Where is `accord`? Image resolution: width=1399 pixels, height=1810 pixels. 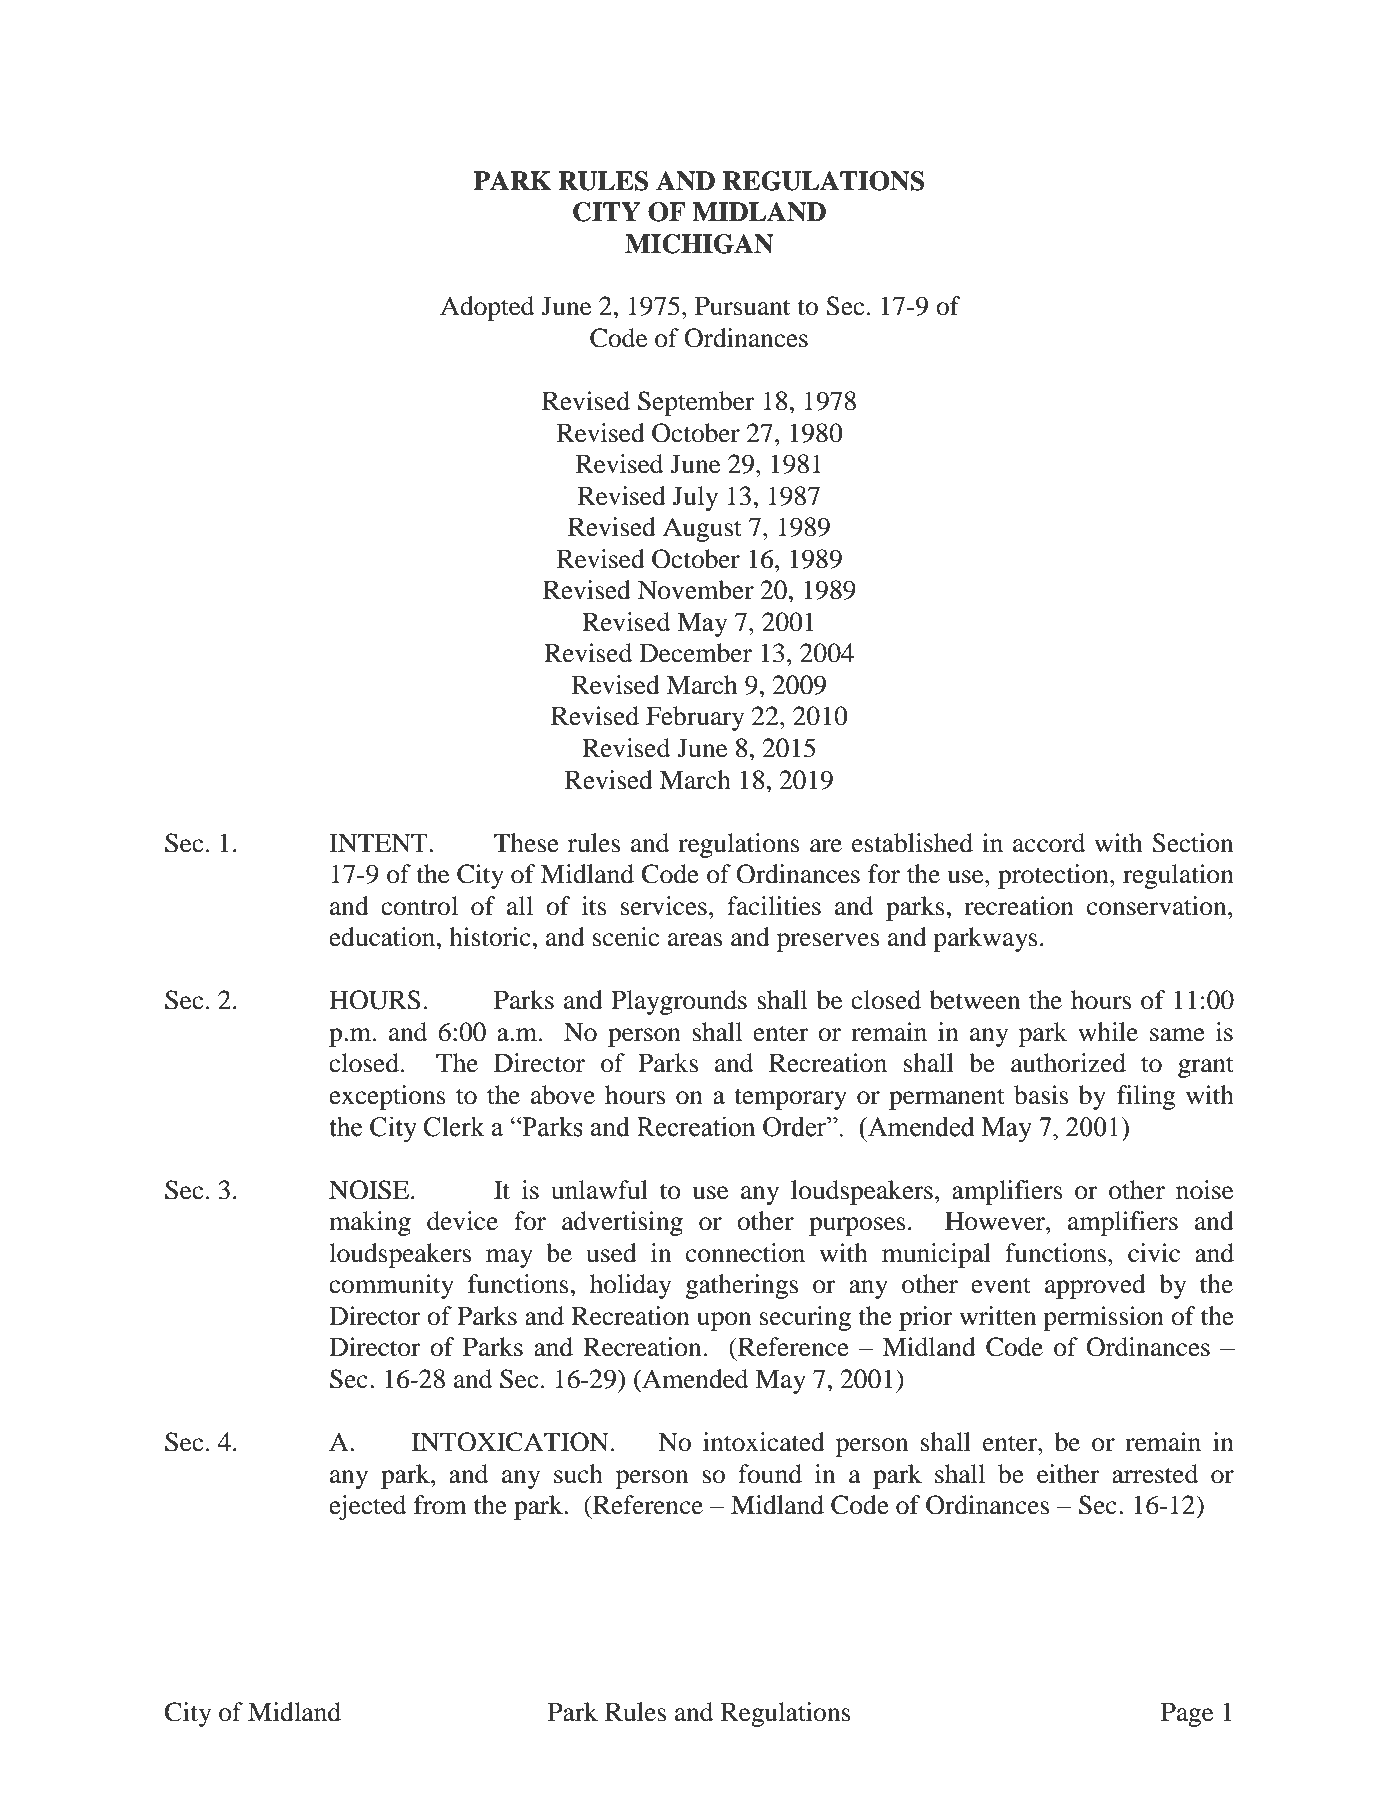
accord is located at coordinates (1049, 843).
